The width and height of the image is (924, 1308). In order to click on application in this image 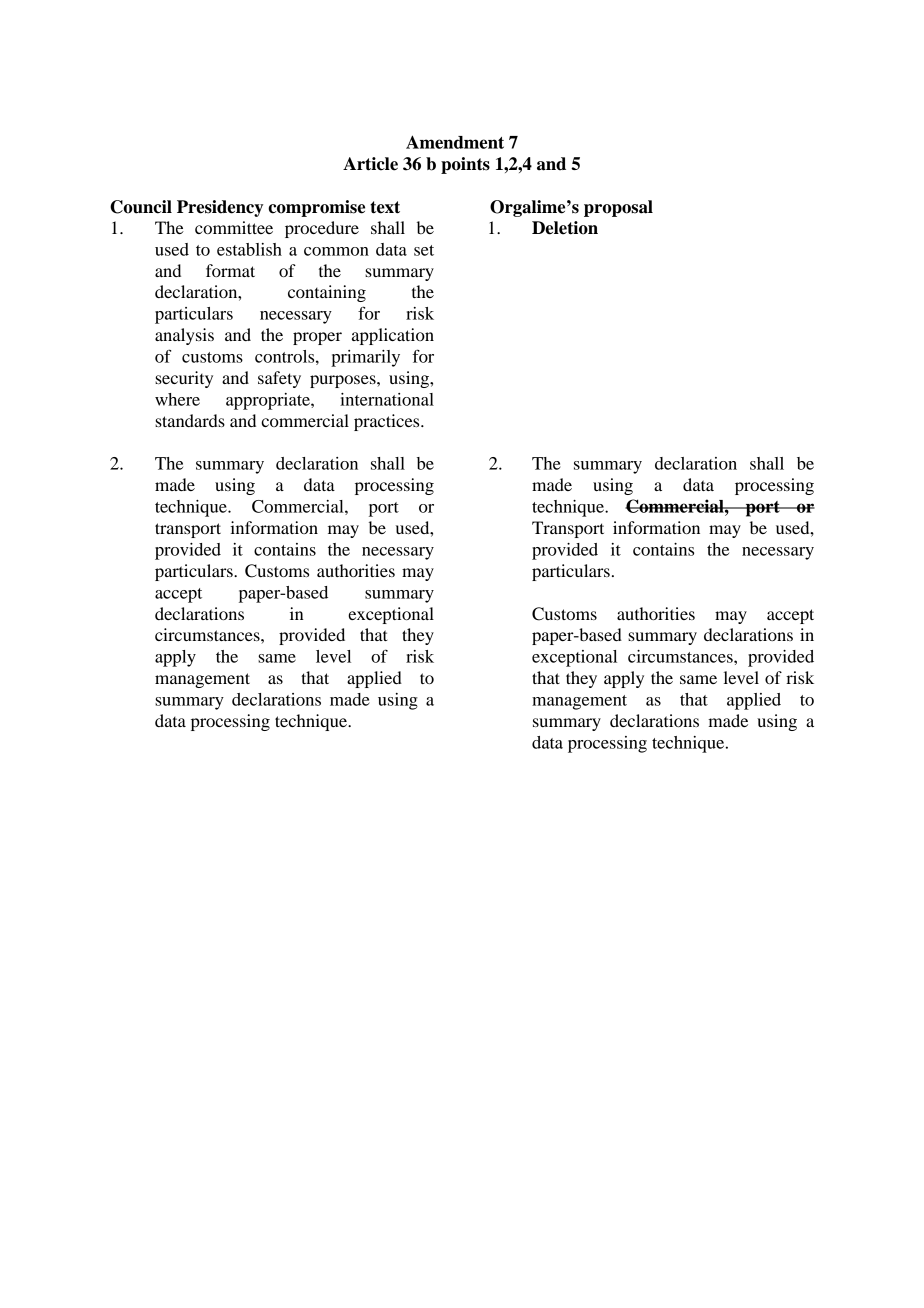, I will do `click(393, 336)`.
